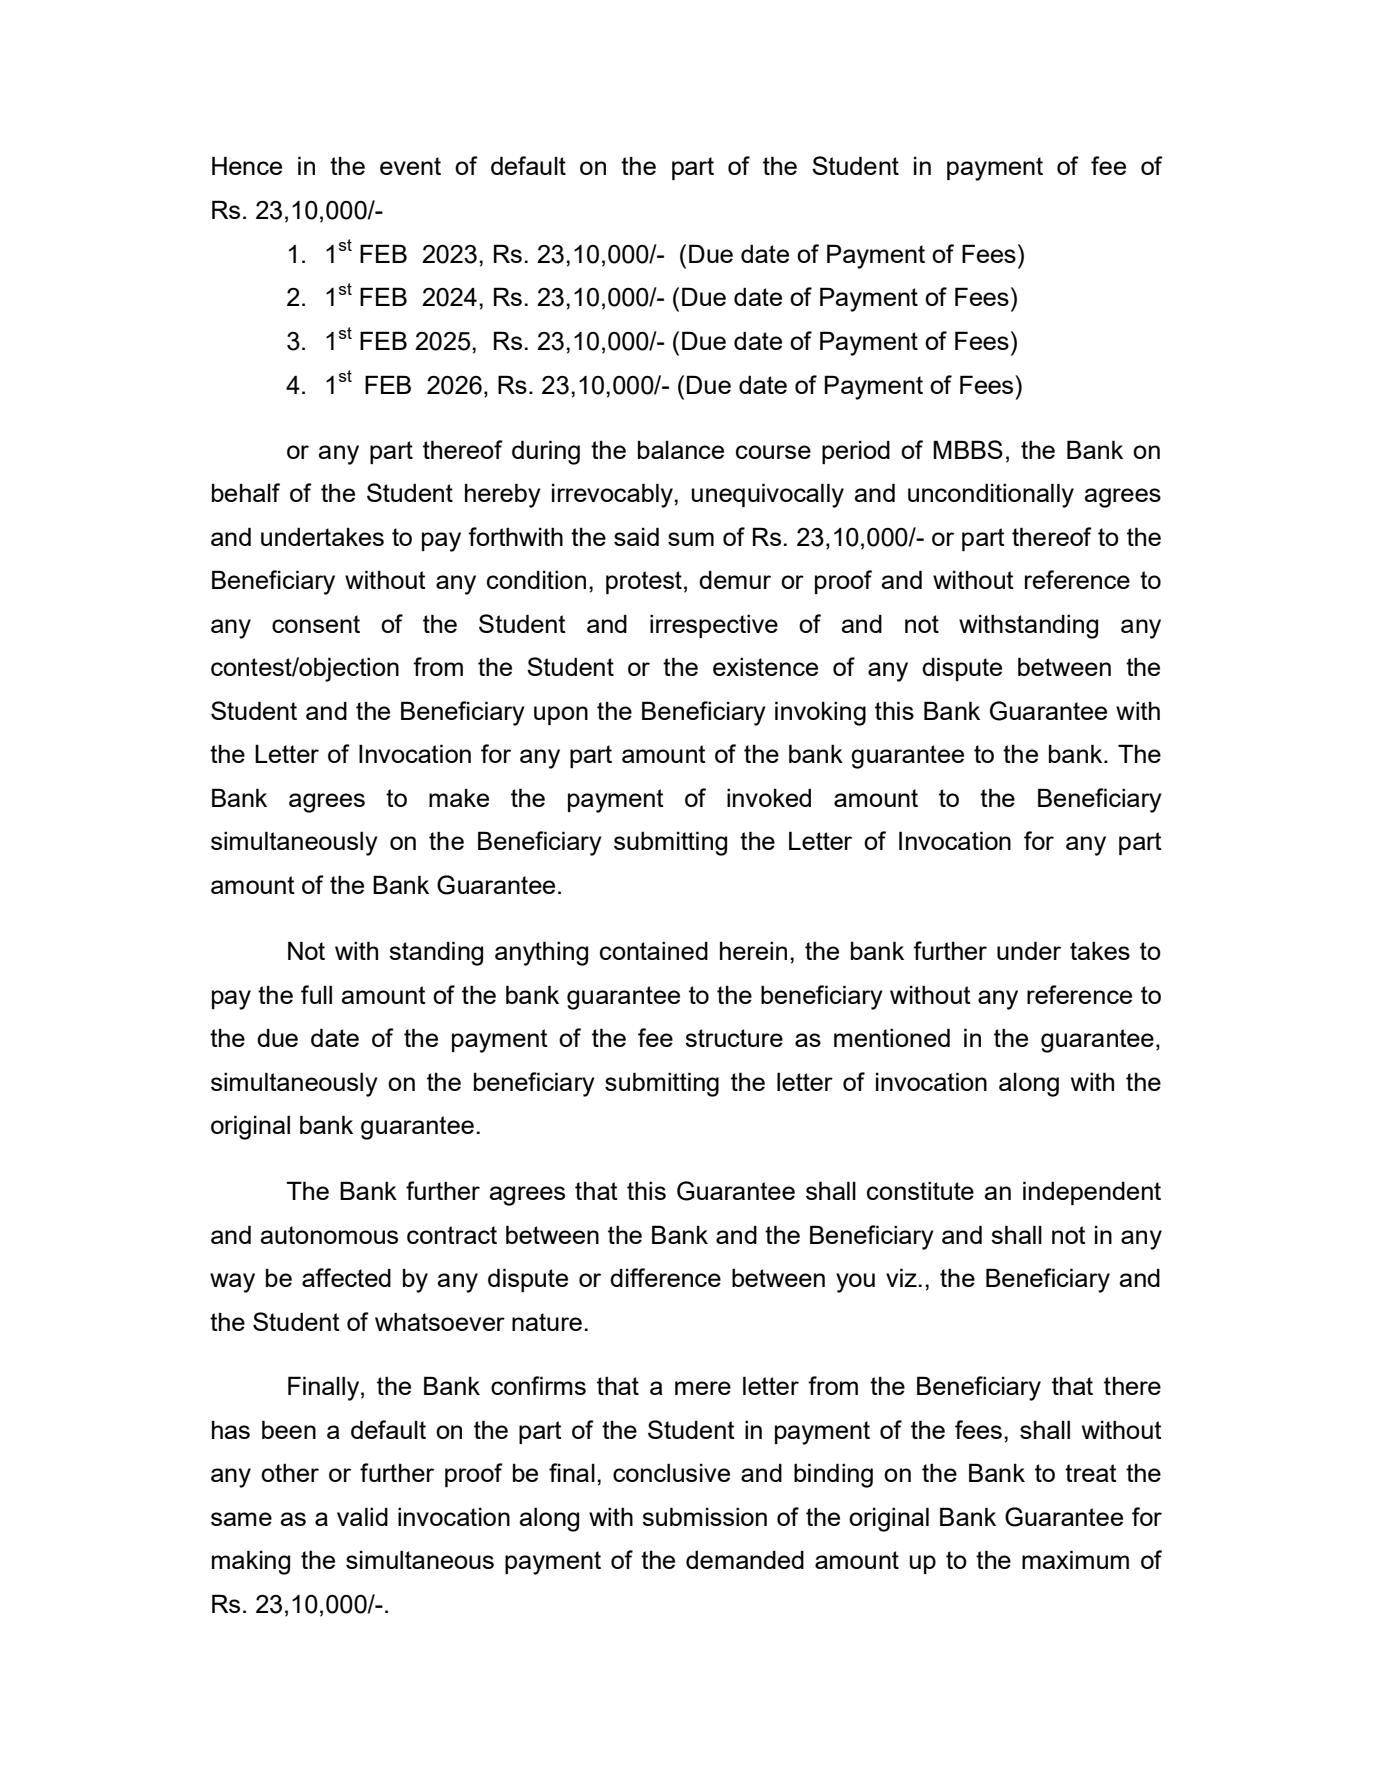 The height and width of the document is (1778, 1374). Describe the element at coordinates (654, 950) in the document. I see `contained` at that location.
